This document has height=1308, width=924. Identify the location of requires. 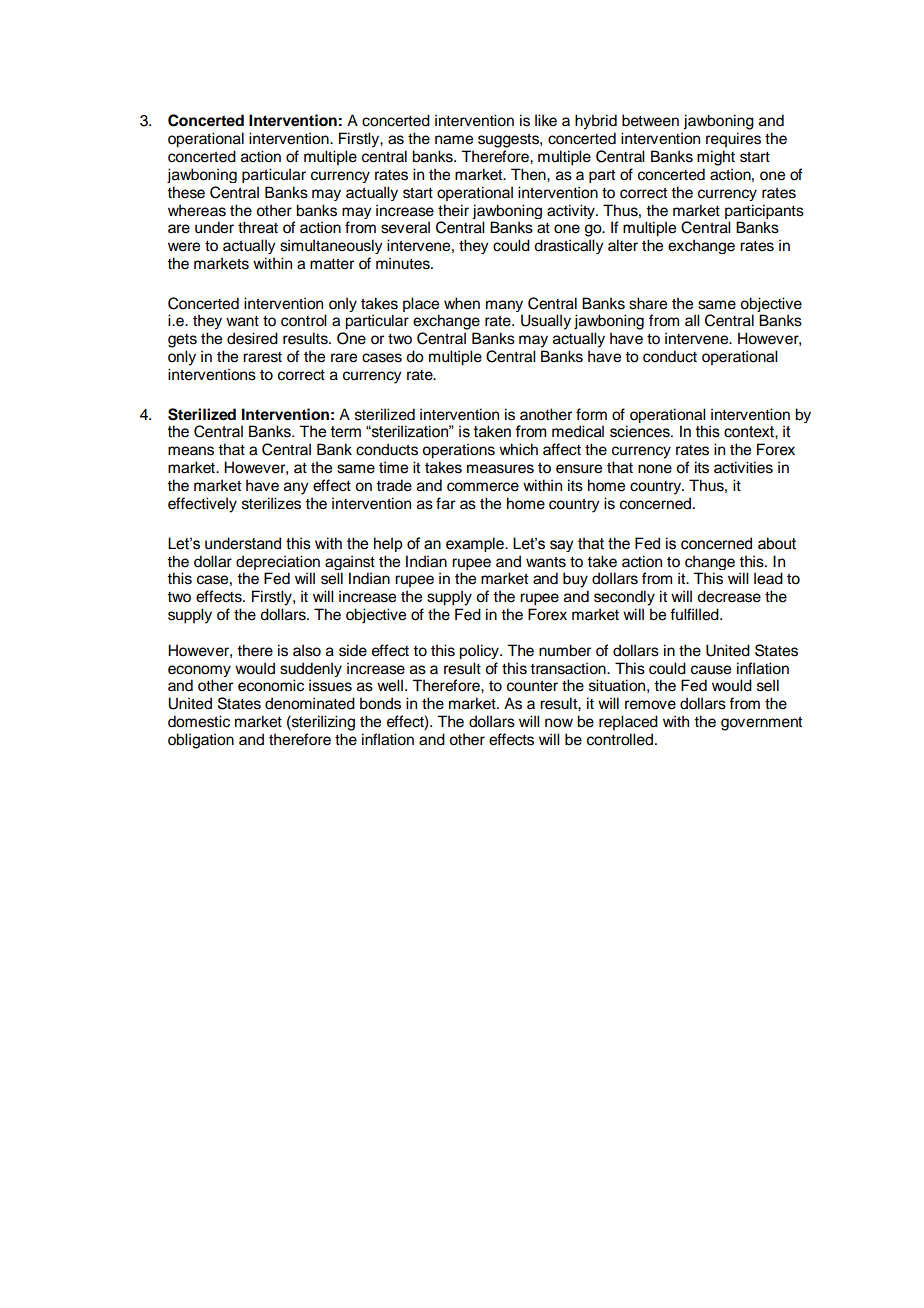
(733, 140).
